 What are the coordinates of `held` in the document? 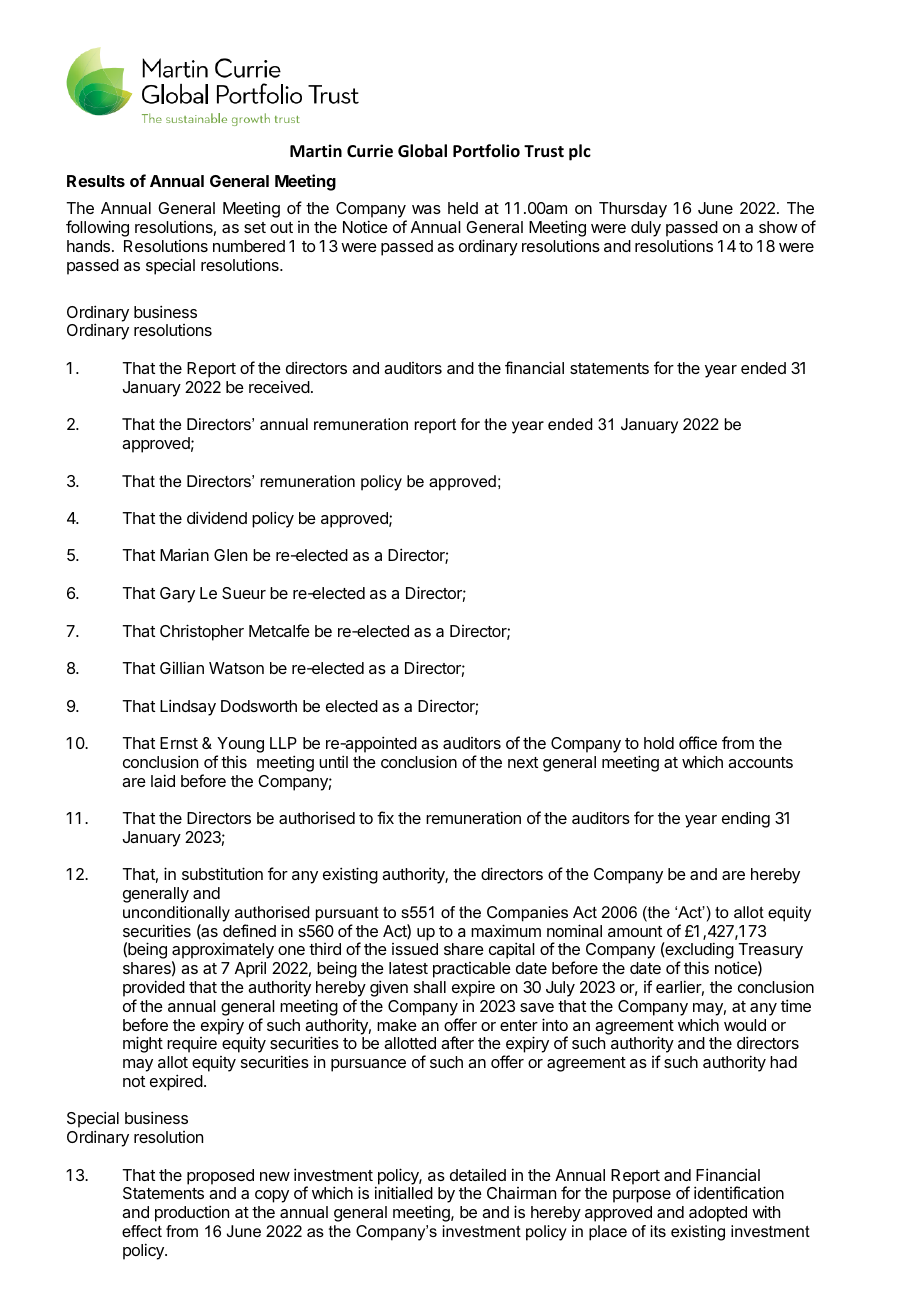 It's located at (463, 208).
